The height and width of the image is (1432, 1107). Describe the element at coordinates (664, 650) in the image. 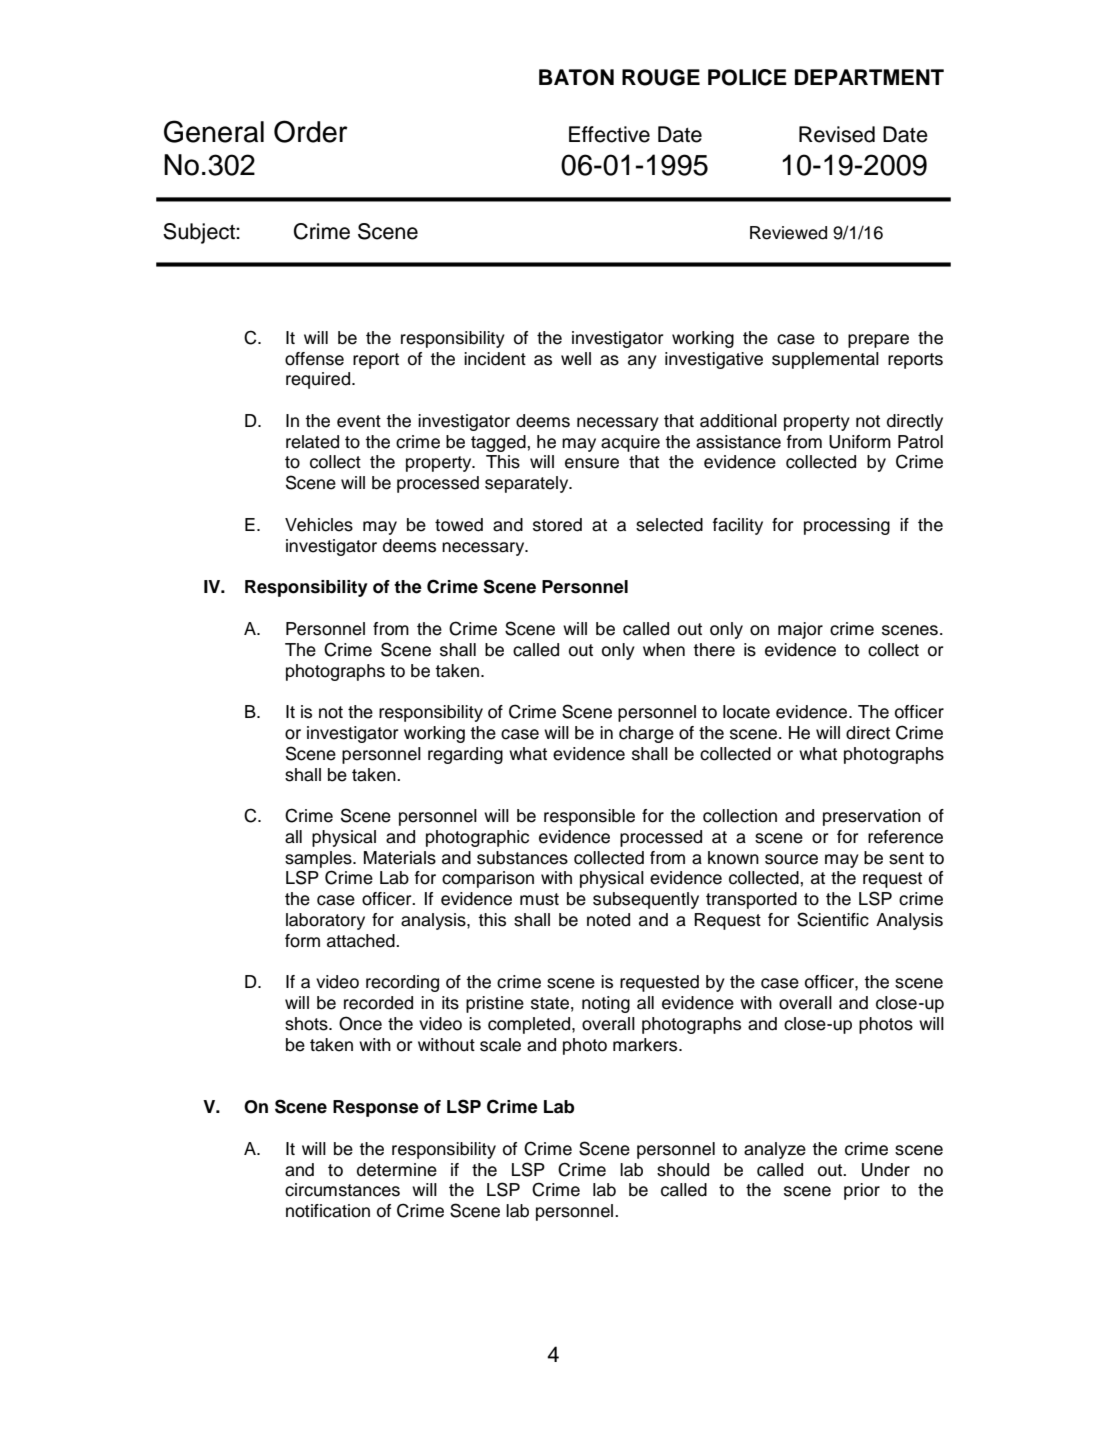

I see `when` at that location.
